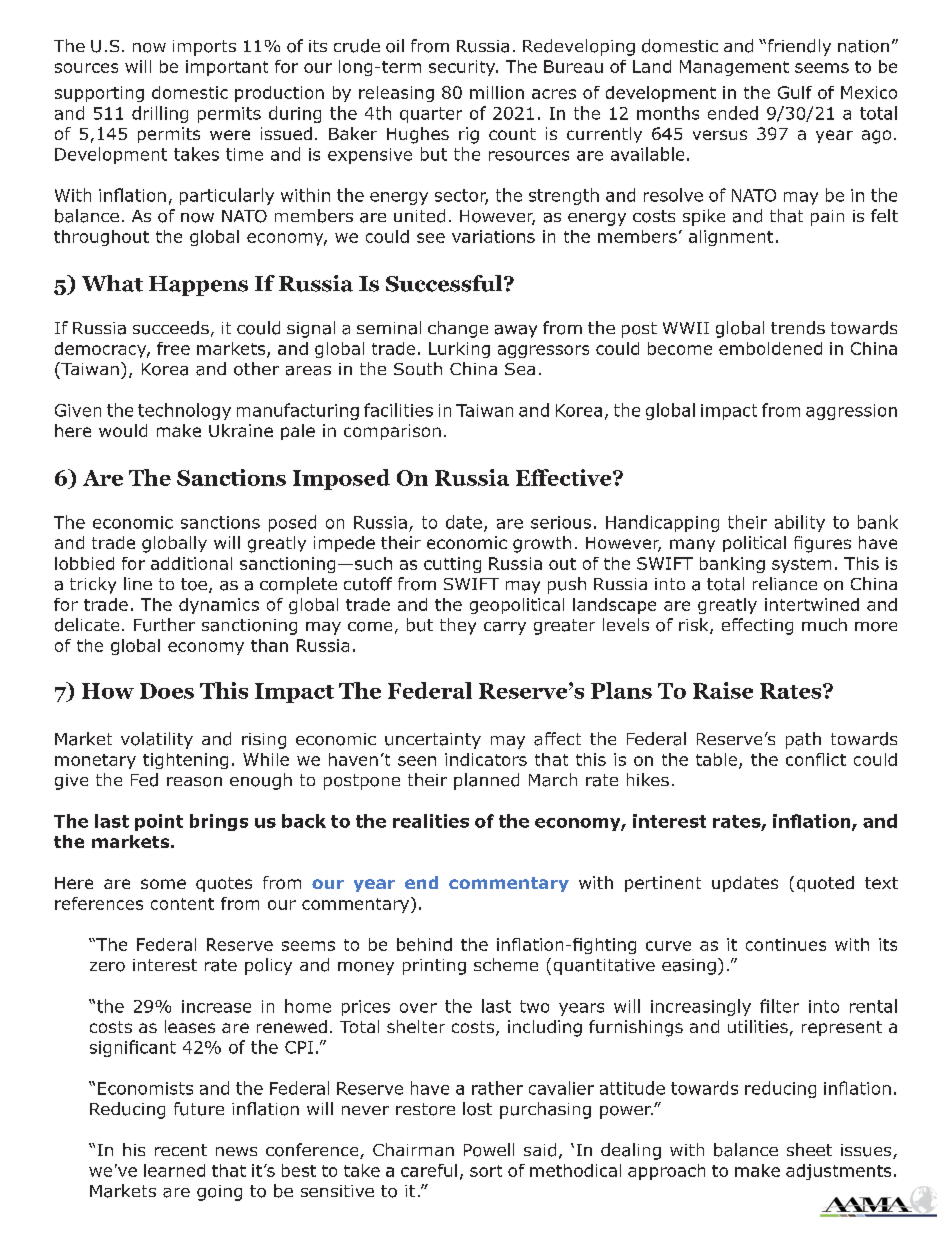 This page has width=952, height=1233. I want to click on Lurking, so click(459, 350).
